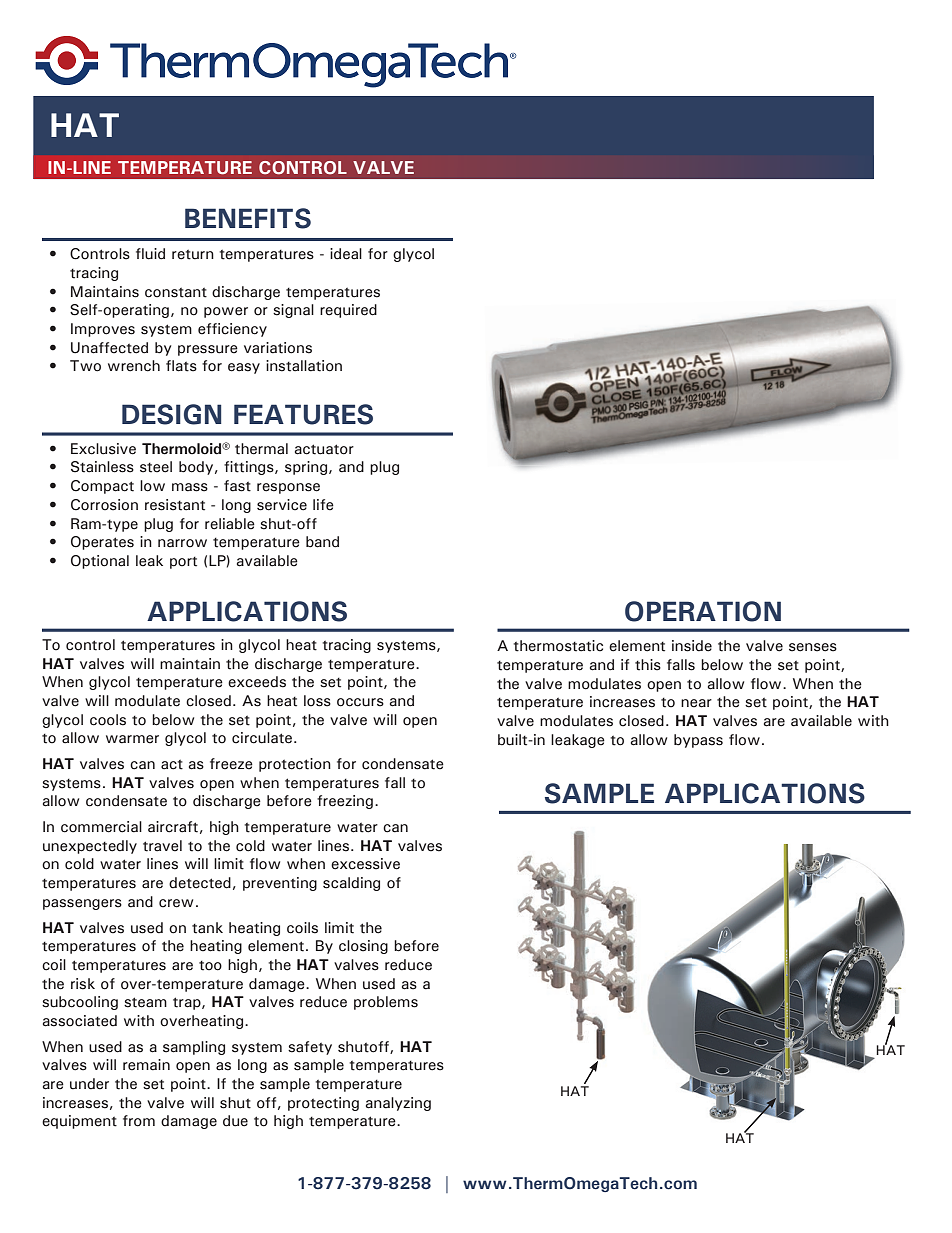 This document has width=952, height=1233. Describe the element at coordinates (139, 1121) in the document. I see `from` at that location.
